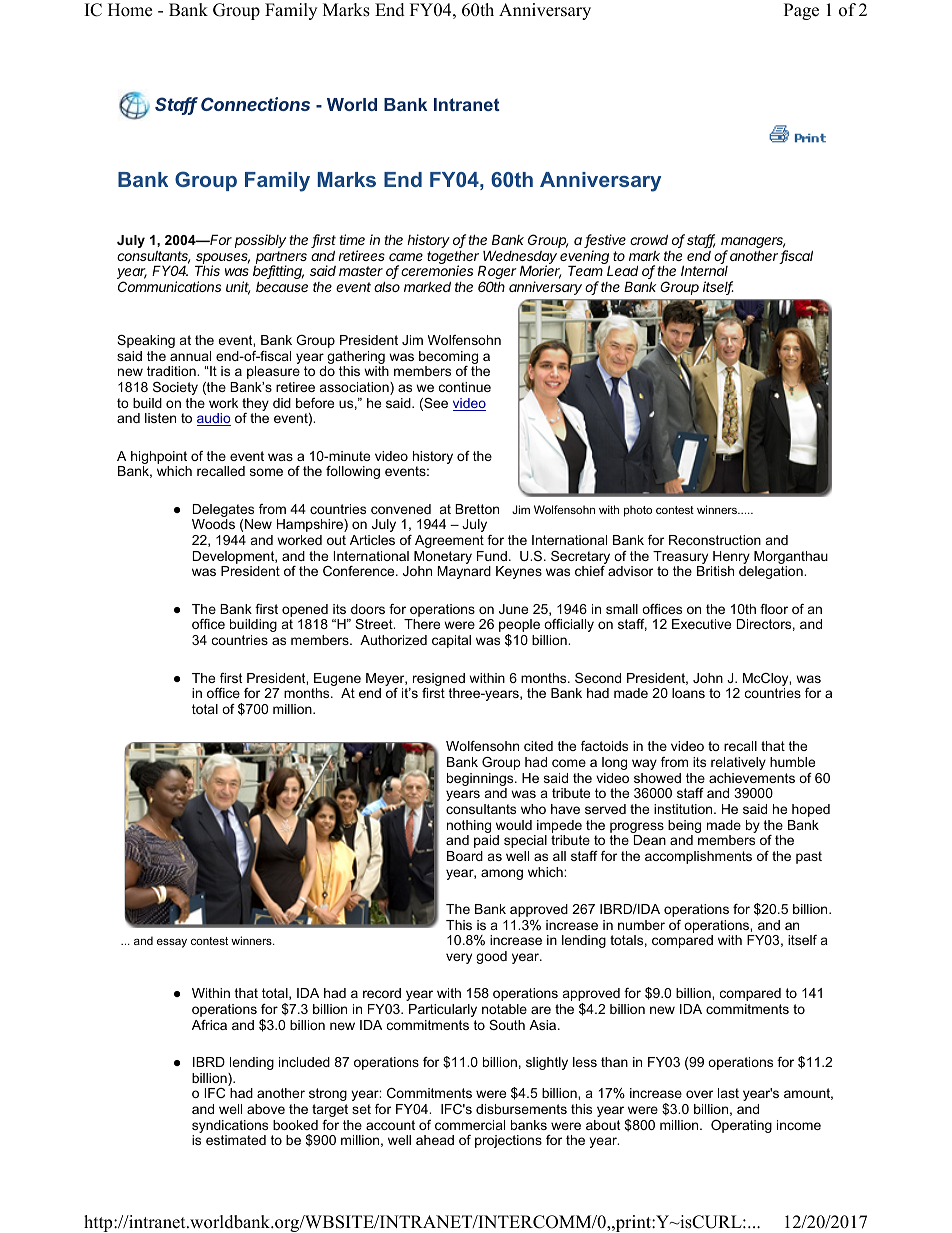 The image size is (952, 1233). What do you see at coordinates (715, 571) in the screenshot?
I see `British` at bounding box center [715, 571].
